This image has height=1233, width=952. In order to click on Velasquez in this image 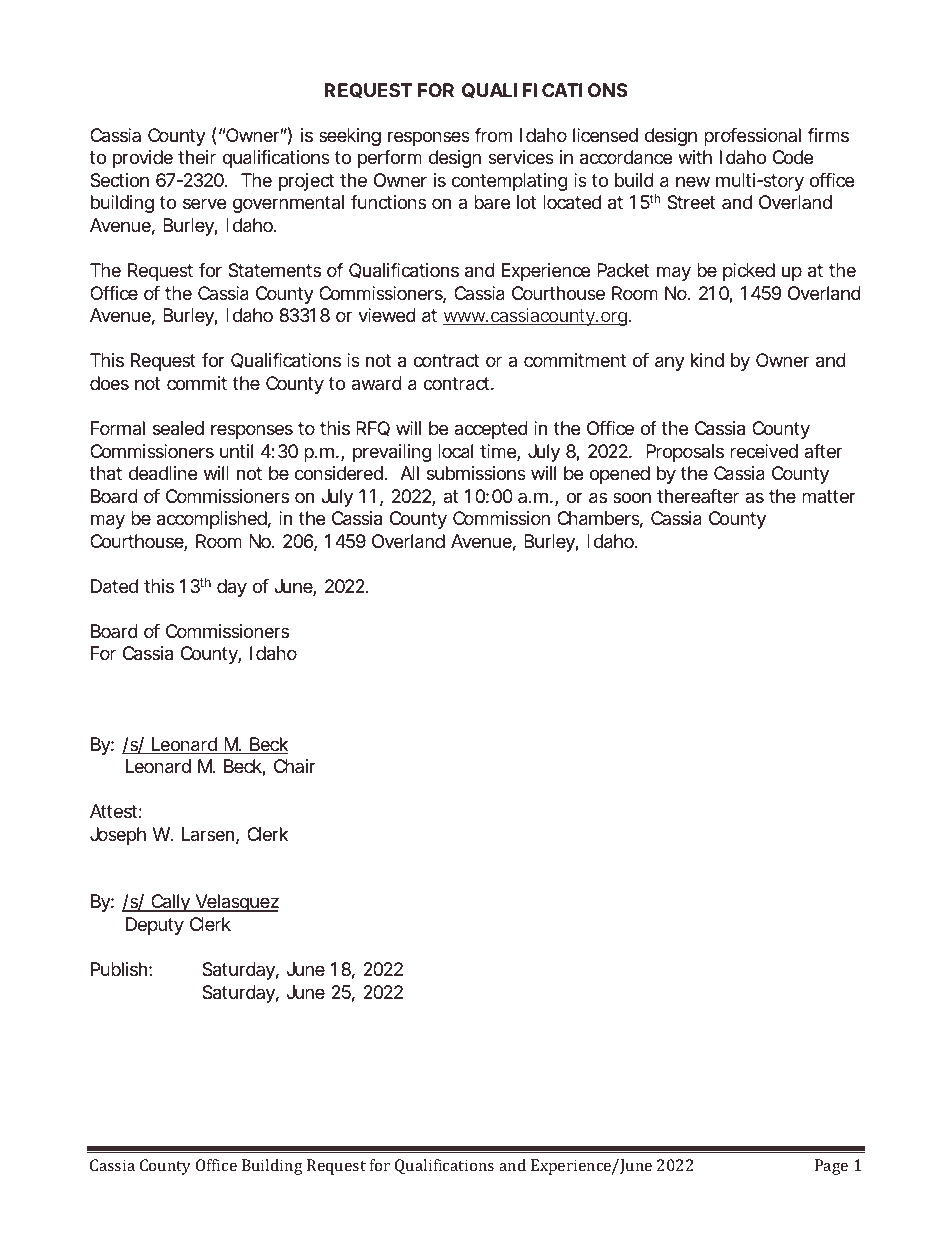, I will do `click(236, 903)`.
